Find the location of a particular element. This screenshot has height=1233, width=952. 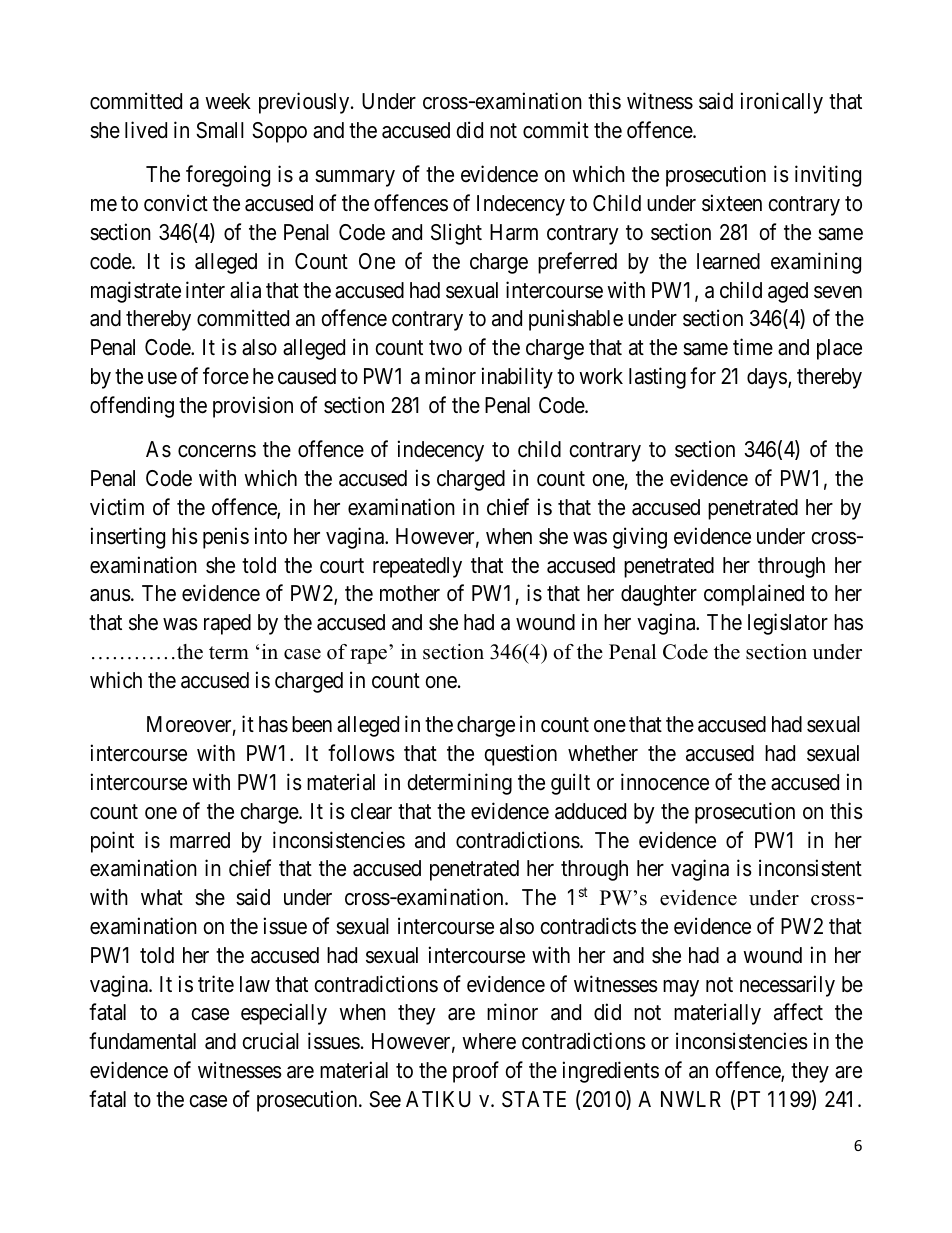

anus is located at coordinates (110, 595).
